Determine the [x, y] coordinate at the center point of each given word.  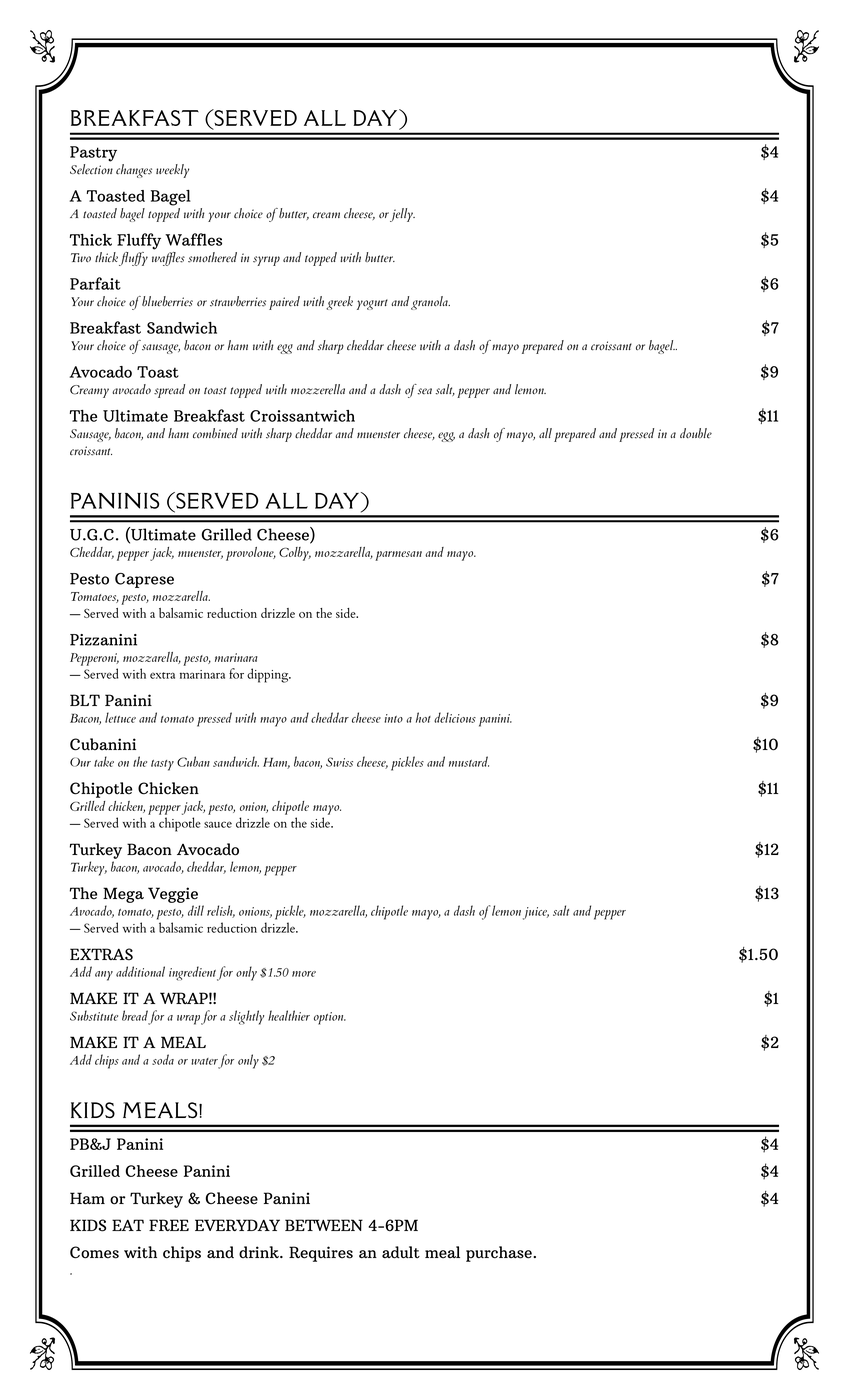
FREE [169, 1225]
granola [430, 303]
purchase [500, 1254]
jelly [402, 215]
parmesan [398, 556]
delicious [455, 717]
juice [536, 913]
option [330, 1018]
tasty [162, 765]
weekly [172, 171]
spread [169, 391]
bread [135, 1015]
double [696, 433]
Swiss [339, 762]
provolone [251, 554]
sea [424, 391]
